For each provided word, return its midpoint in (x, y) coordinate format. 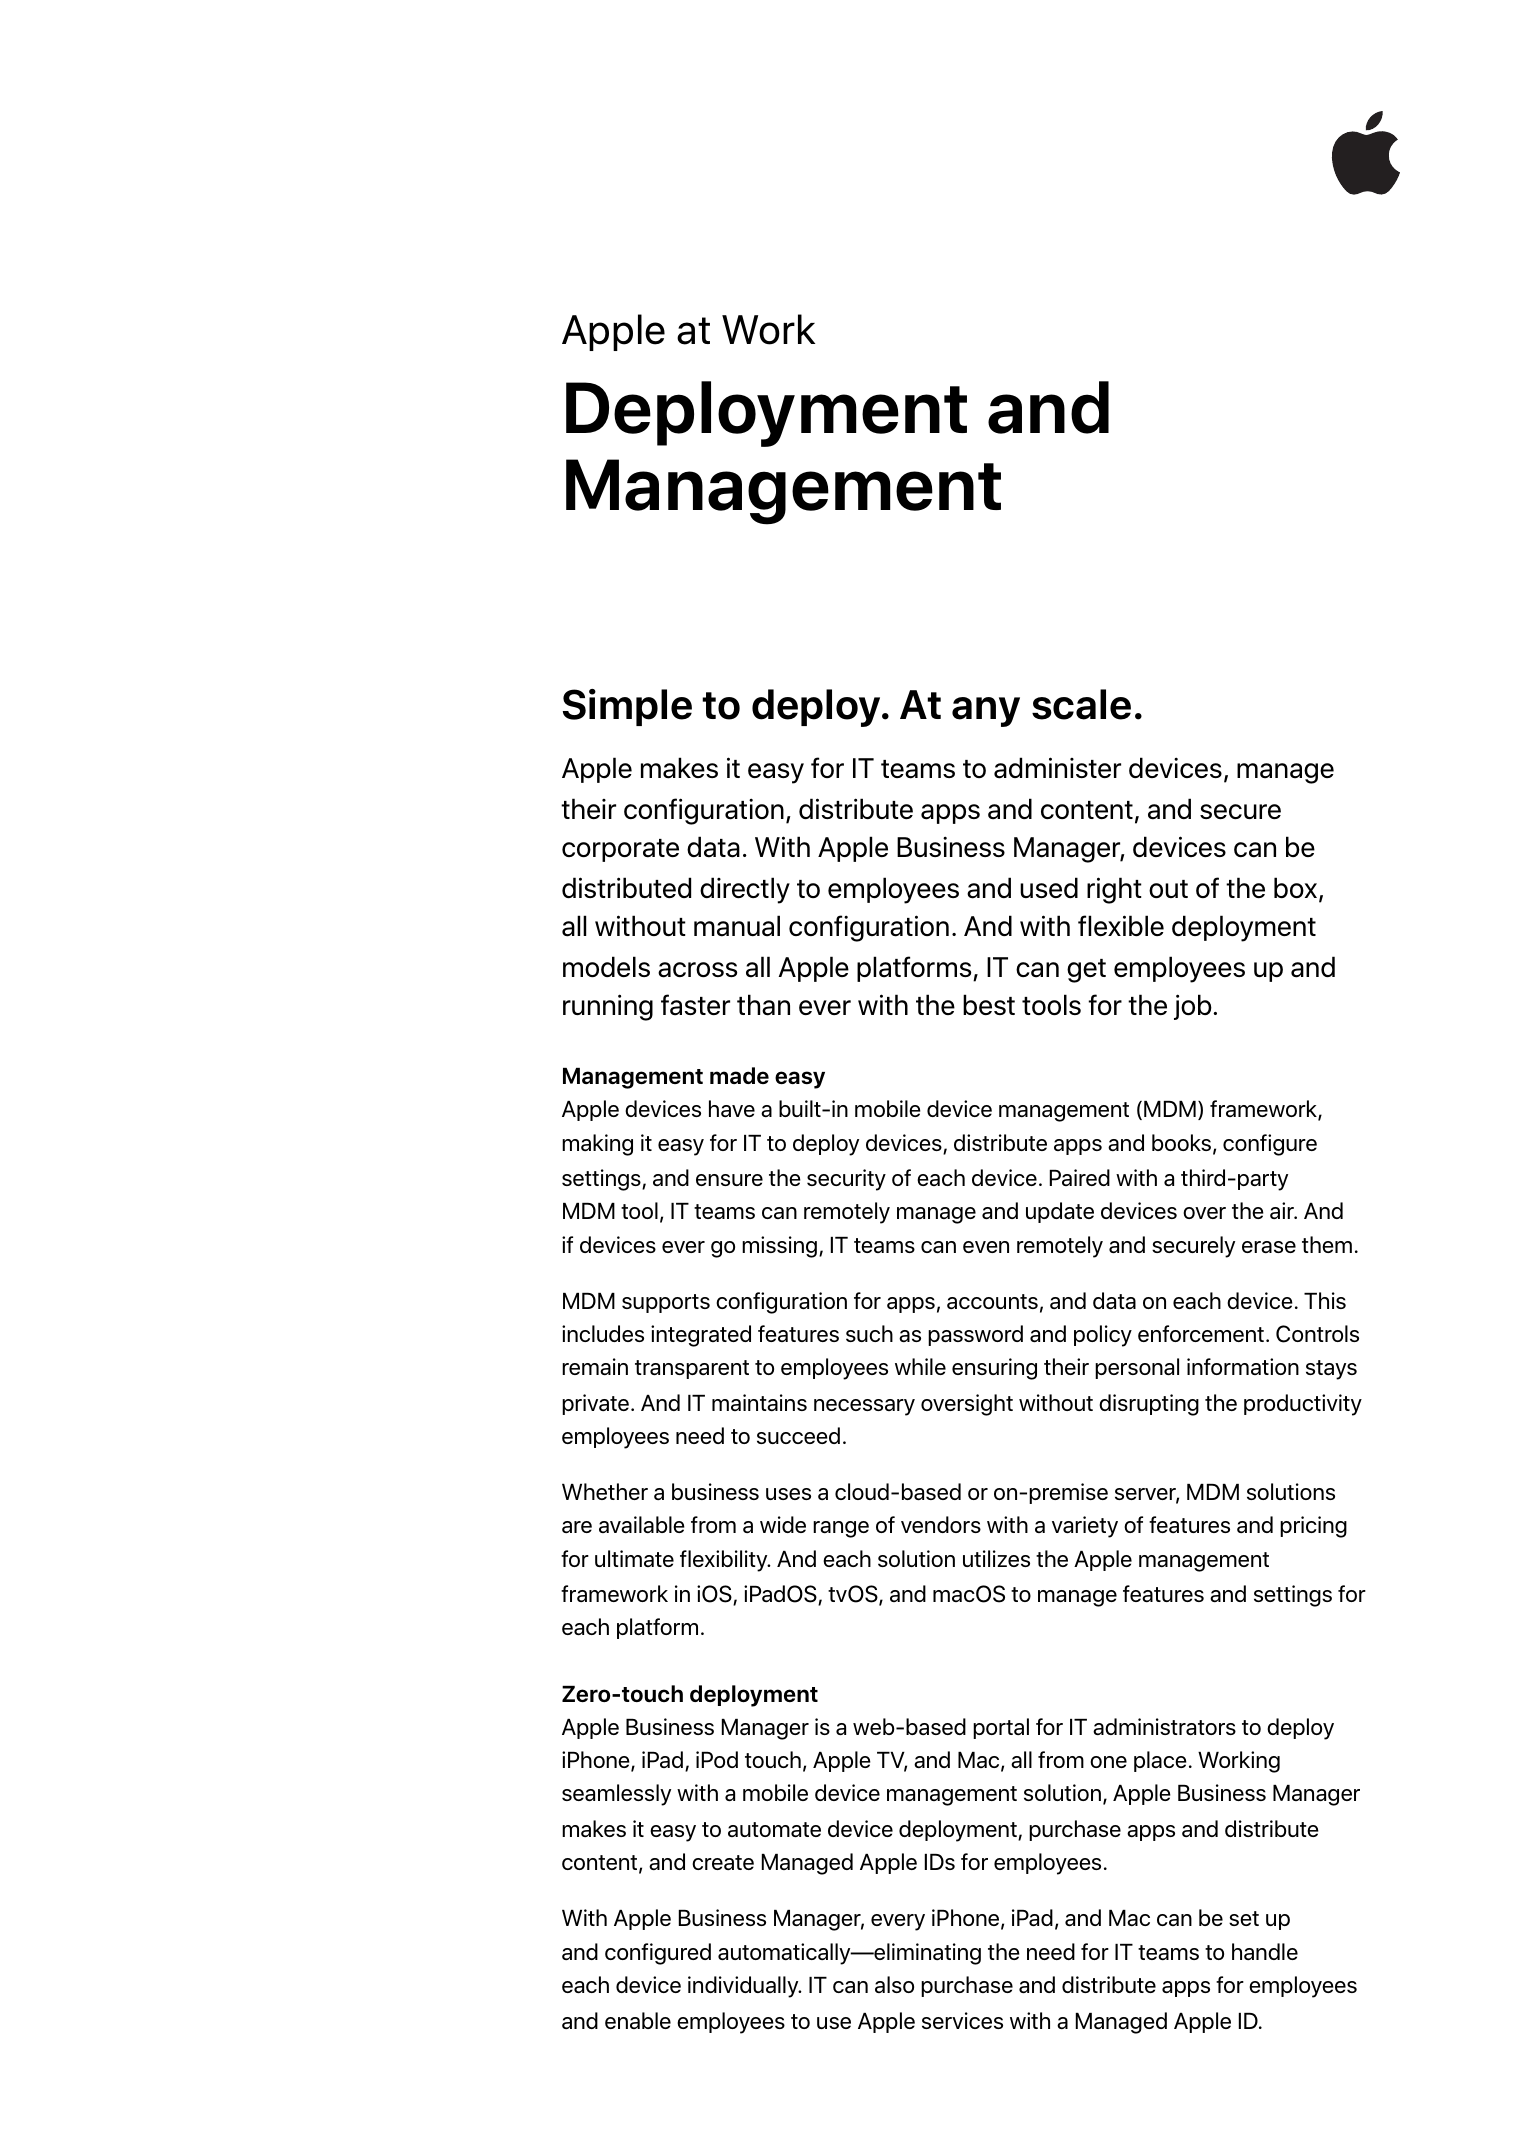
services (962, 2020)
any (986, 712)
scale (1081, 704)
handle (1265, 1951)
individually (744, 1987)
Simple (627, 707)
